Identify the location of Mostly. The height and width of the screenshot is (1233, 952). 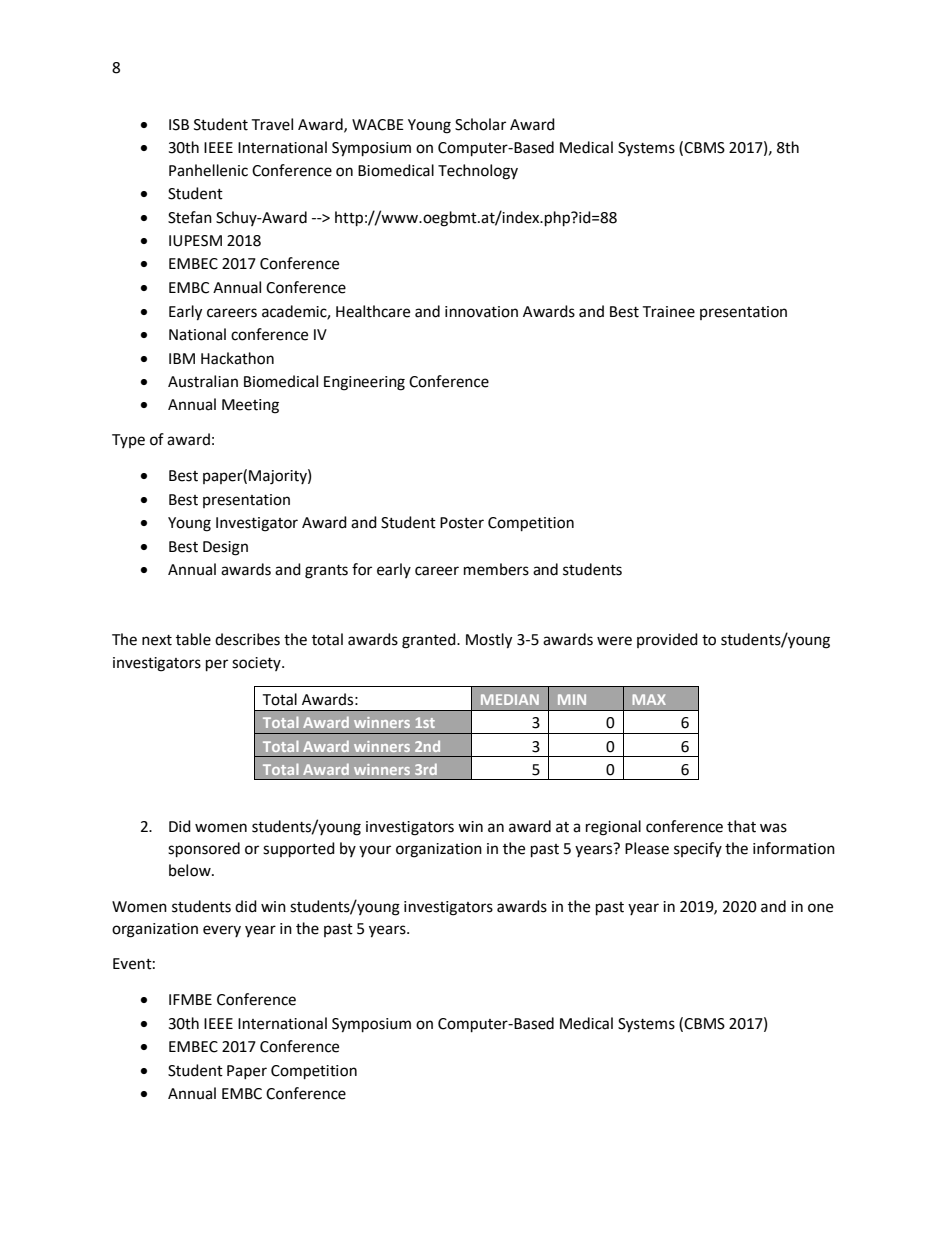
(489, 641).
